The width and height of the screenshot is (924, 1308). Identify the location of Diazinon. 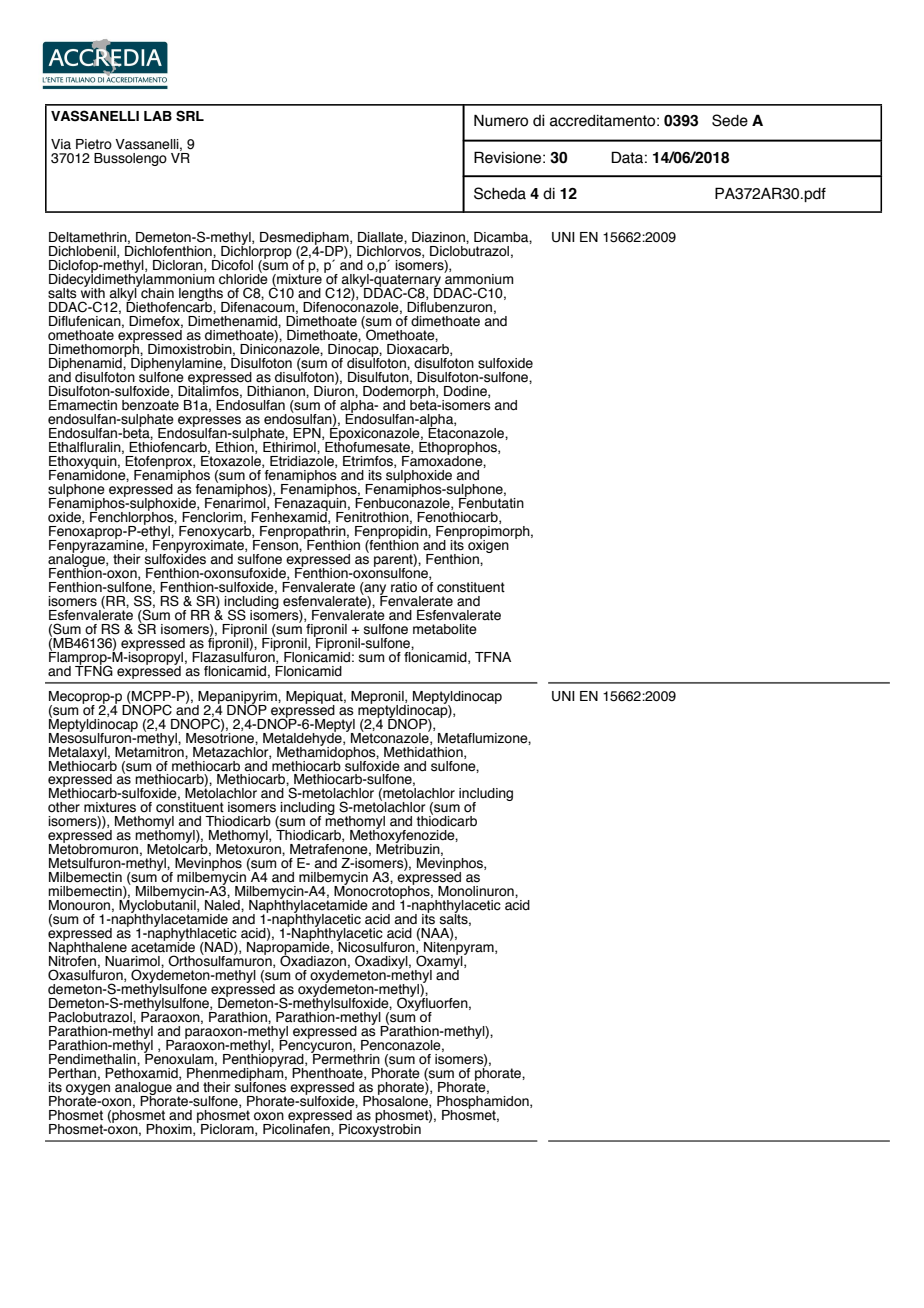
(439, 237).
